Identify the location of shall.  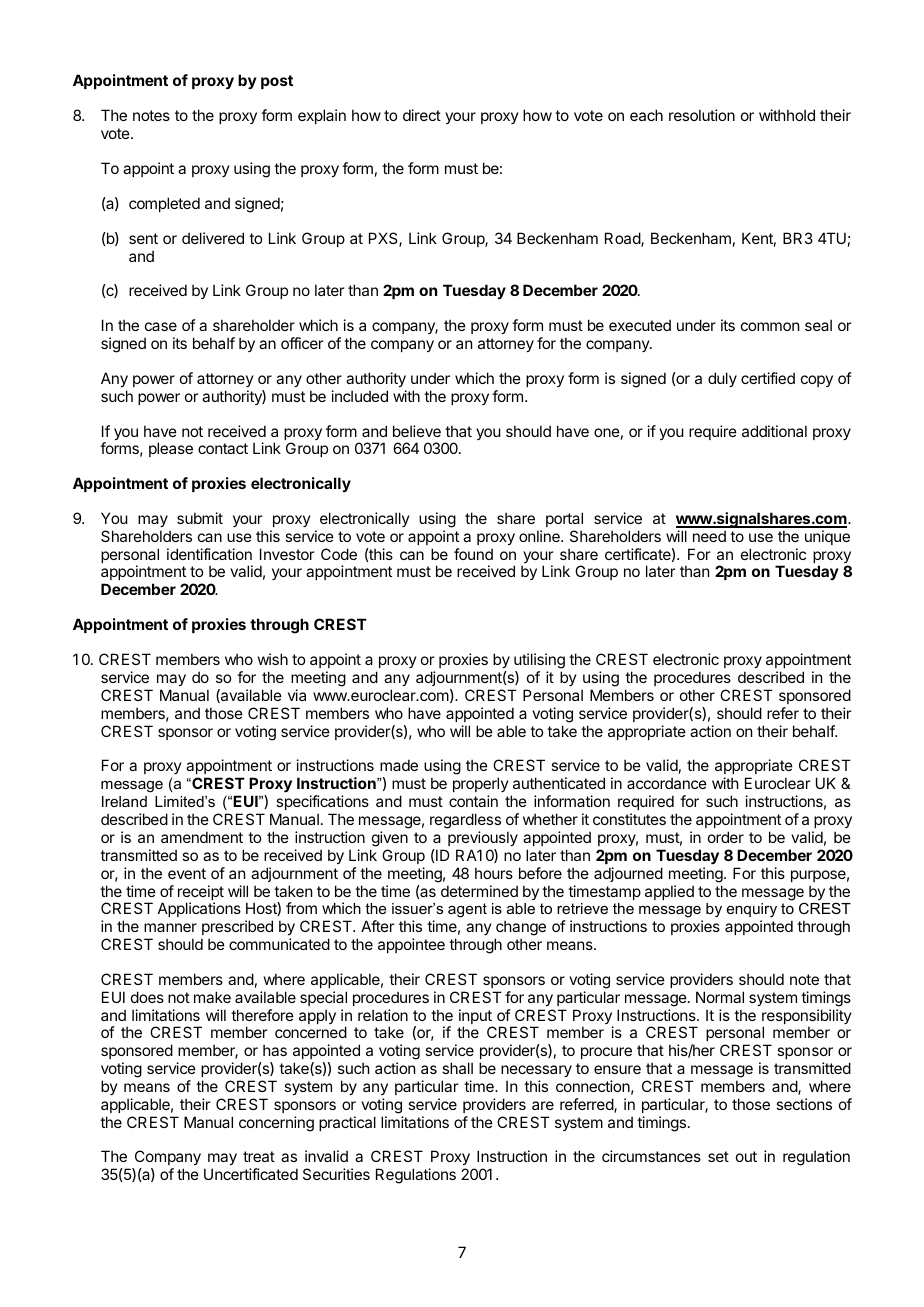
(457, 1068).
